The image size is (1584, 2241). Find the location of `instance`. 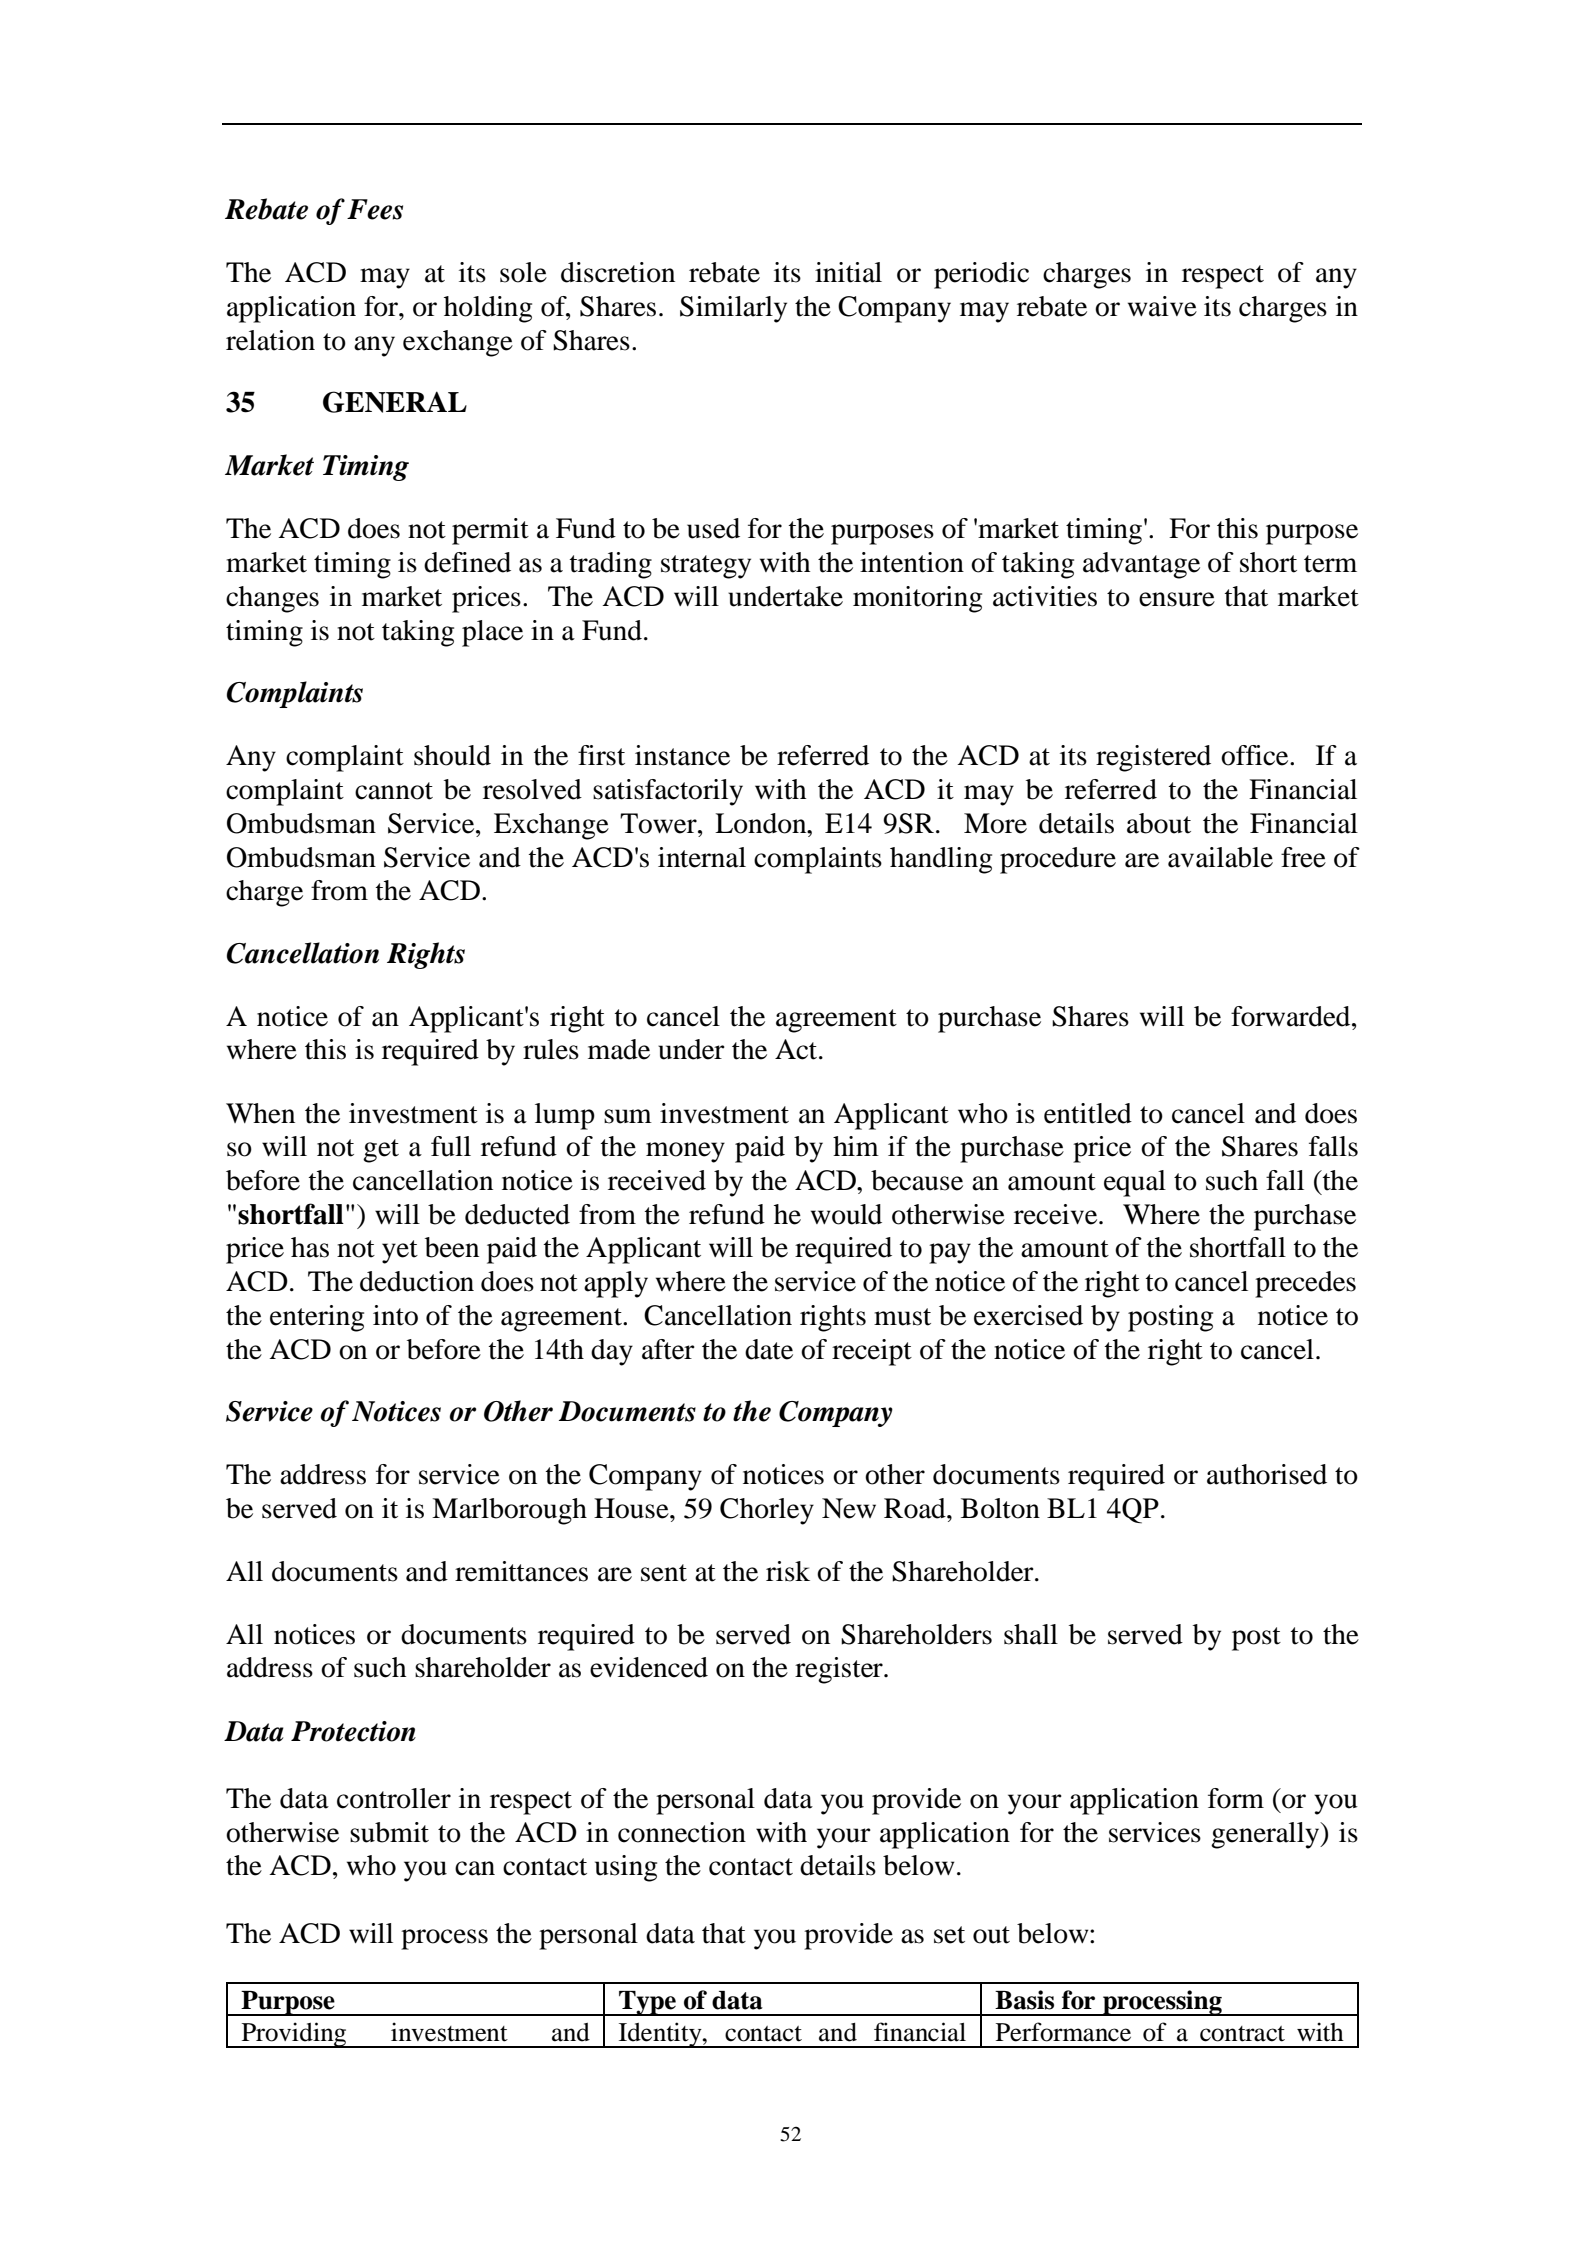

instance is located at coordinates (682, 755).
